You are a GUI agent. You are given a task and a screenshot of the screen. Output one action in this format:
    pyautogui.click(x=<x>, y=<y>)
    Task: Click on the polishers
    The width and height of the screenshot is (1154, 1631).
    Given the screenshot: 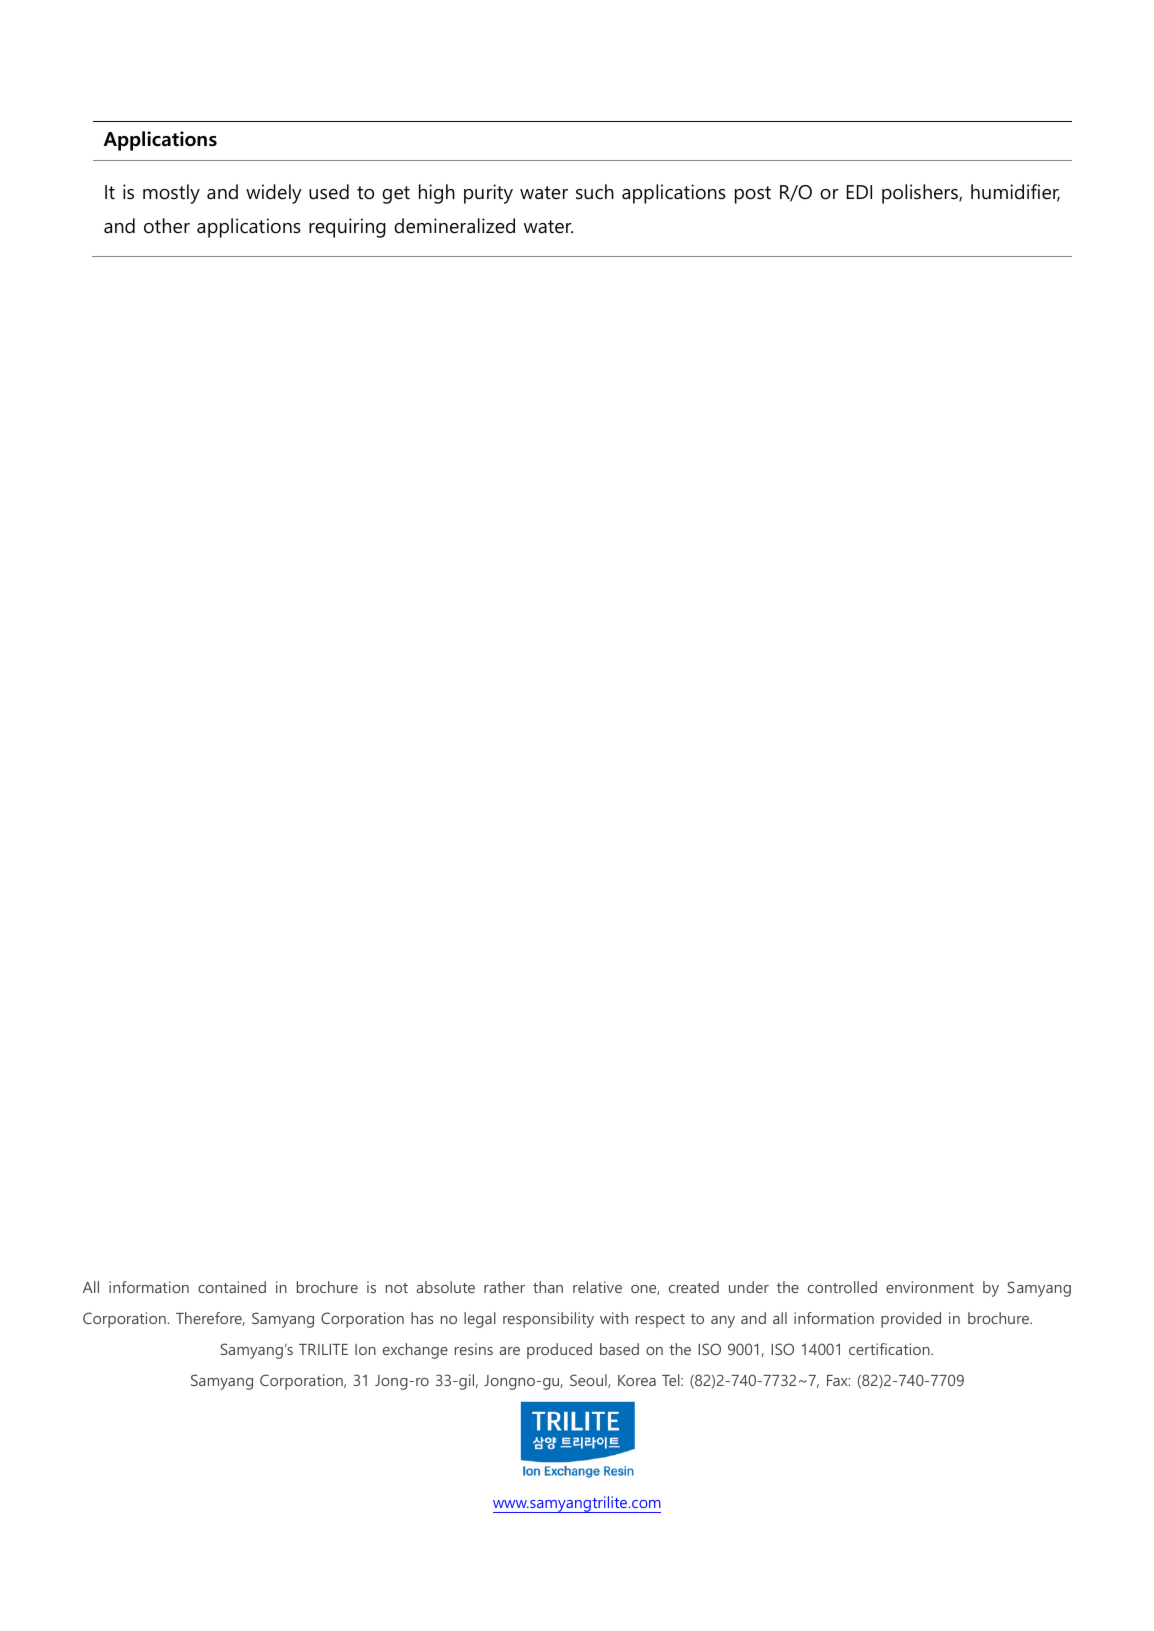 What is the action you would take?
    pyautogui.click(x=921, y=194)
